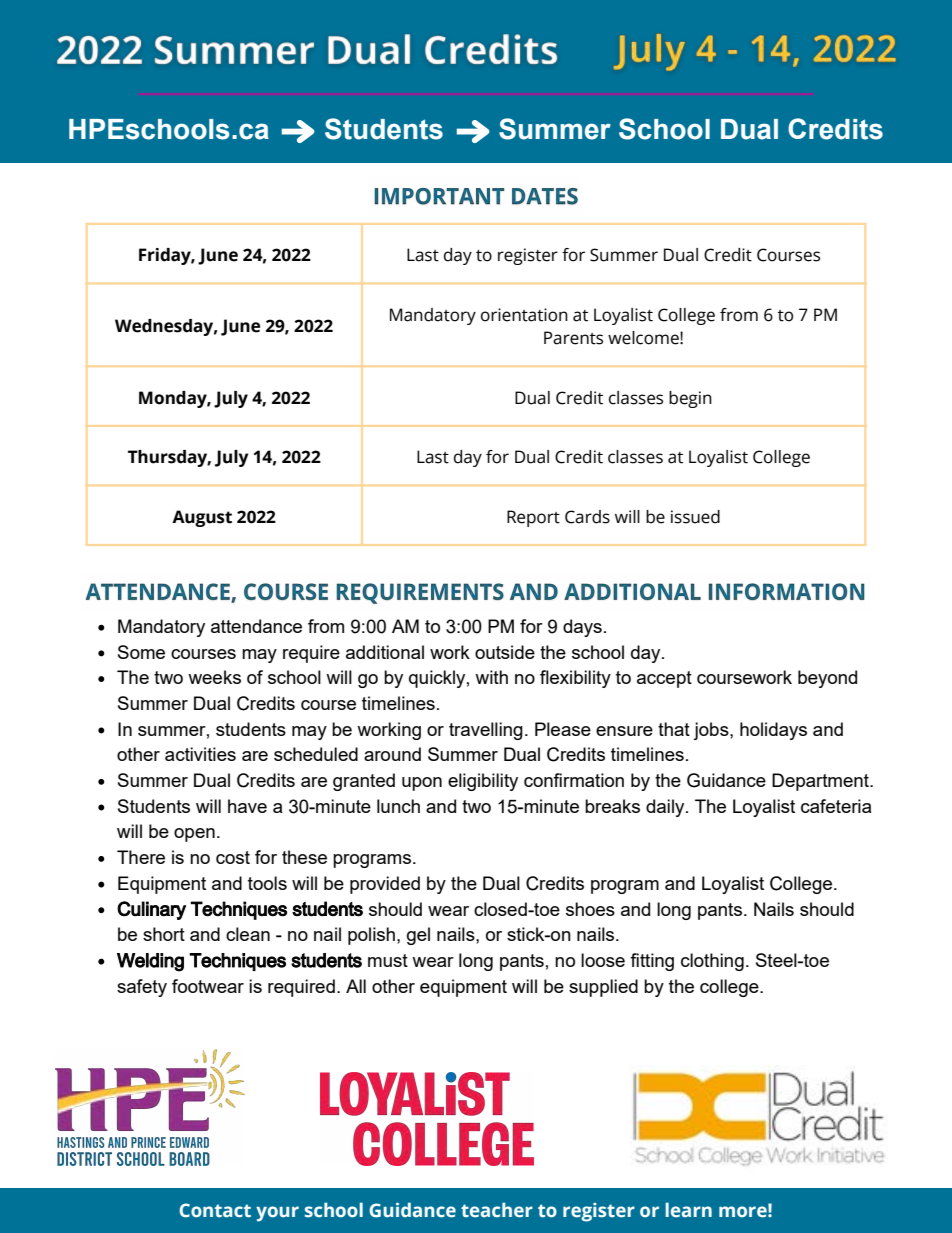  I want to click on gel, so click(418, 936).
